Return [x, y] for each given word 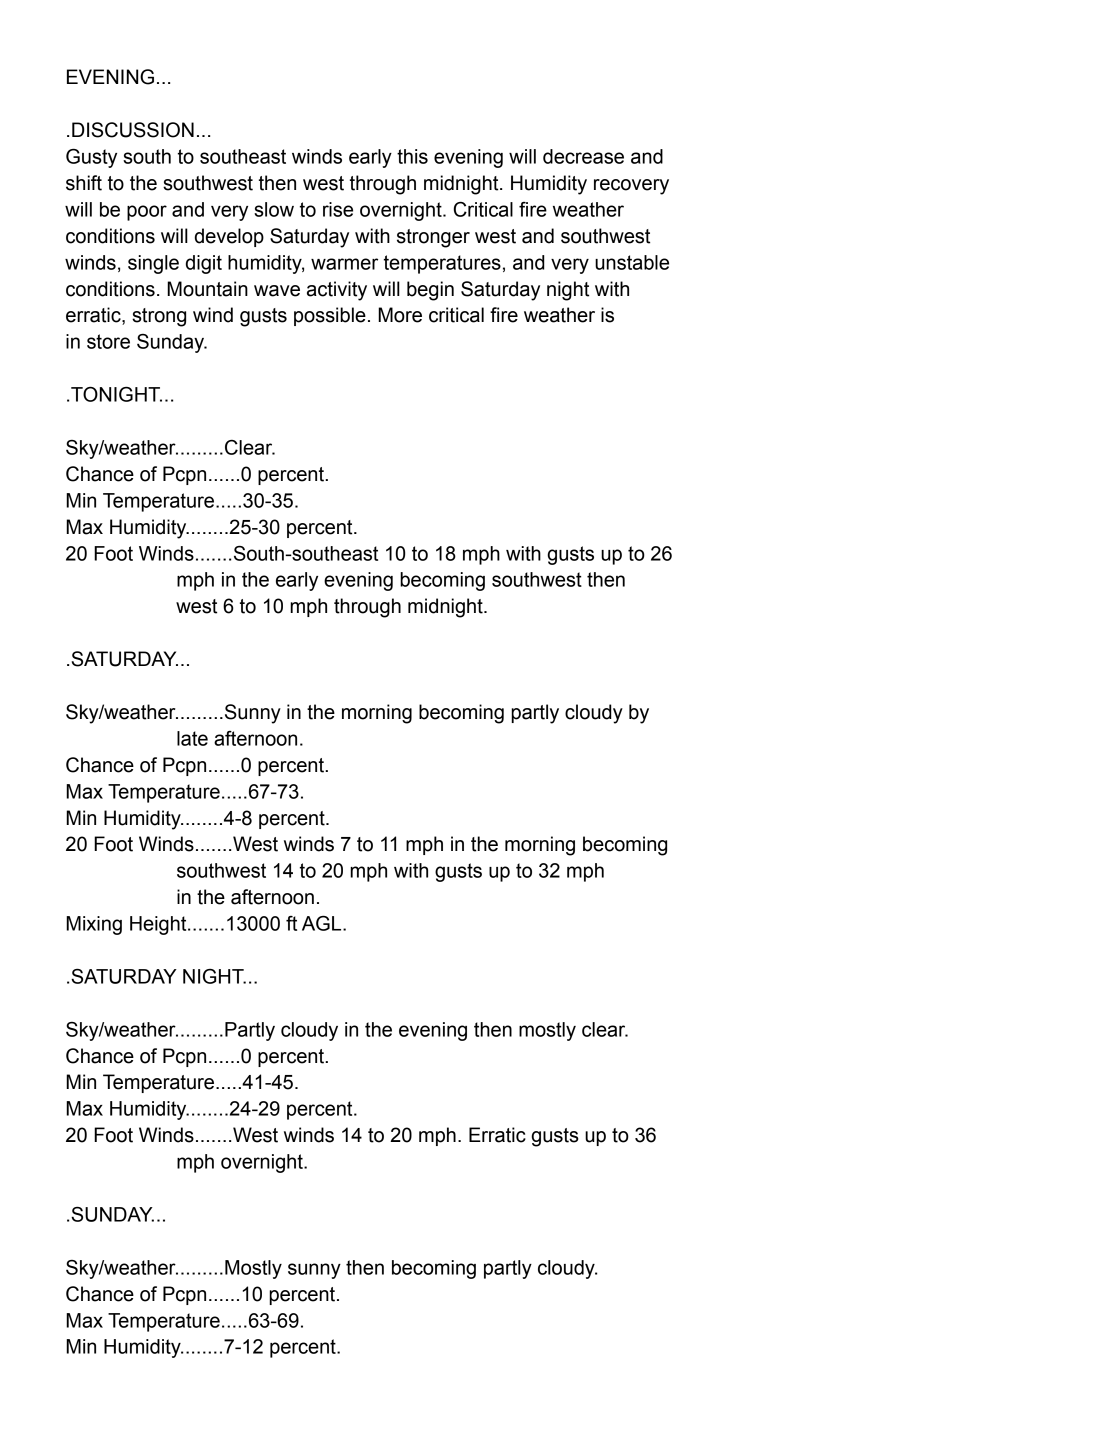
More [400, 315]
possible [330, 316]
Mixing [94, 925]
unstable [632, 262]
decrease [583, 156]
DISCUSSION [133, 130]
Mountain [207, 289]
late [192, 738]
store [108, 341]
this [412, 156]
